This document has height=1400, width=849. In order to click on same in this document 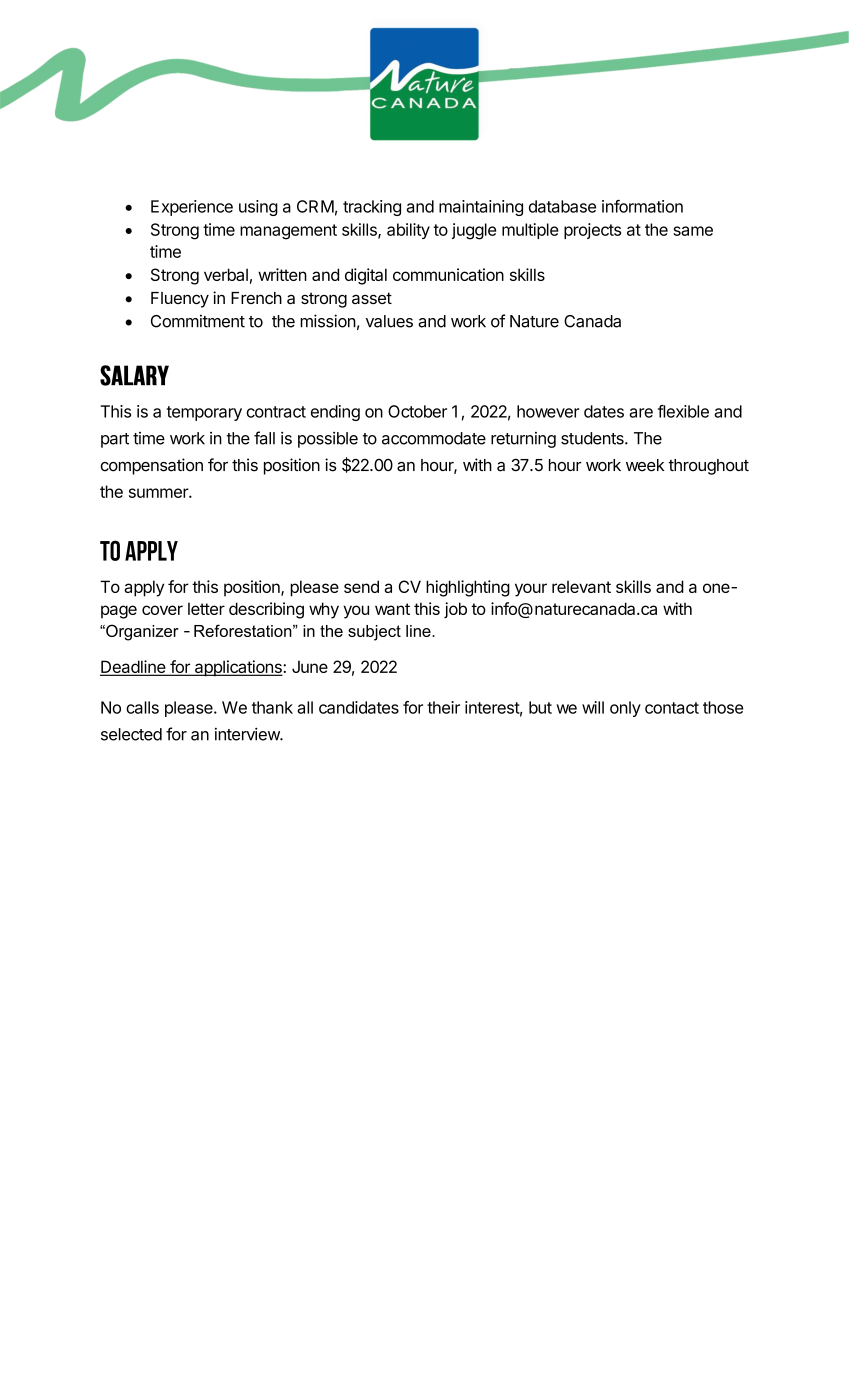, I will do `click(693, 231)`.
